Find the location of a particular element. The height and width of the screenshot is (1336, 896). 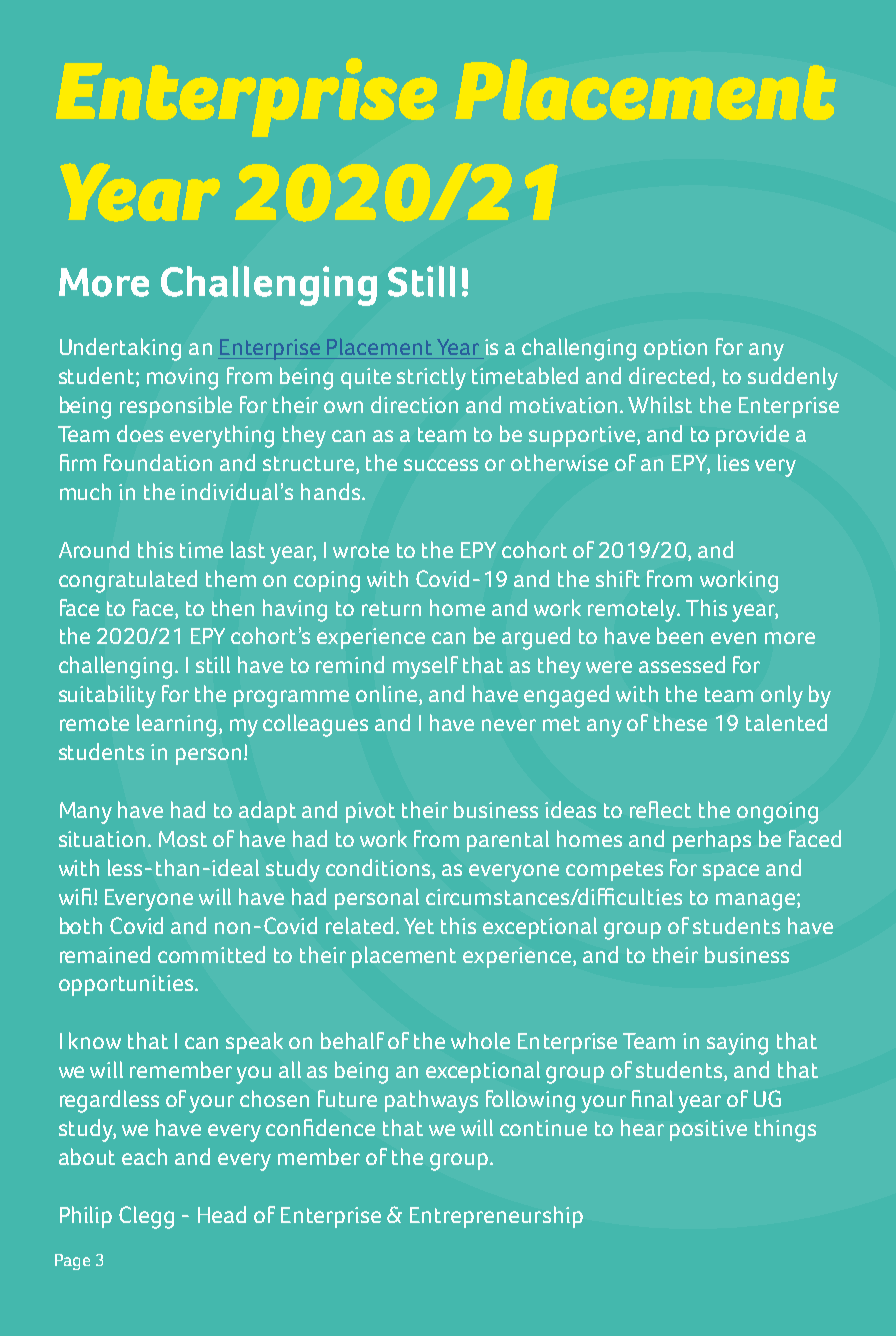

space is located at coordinates (731, 872).
